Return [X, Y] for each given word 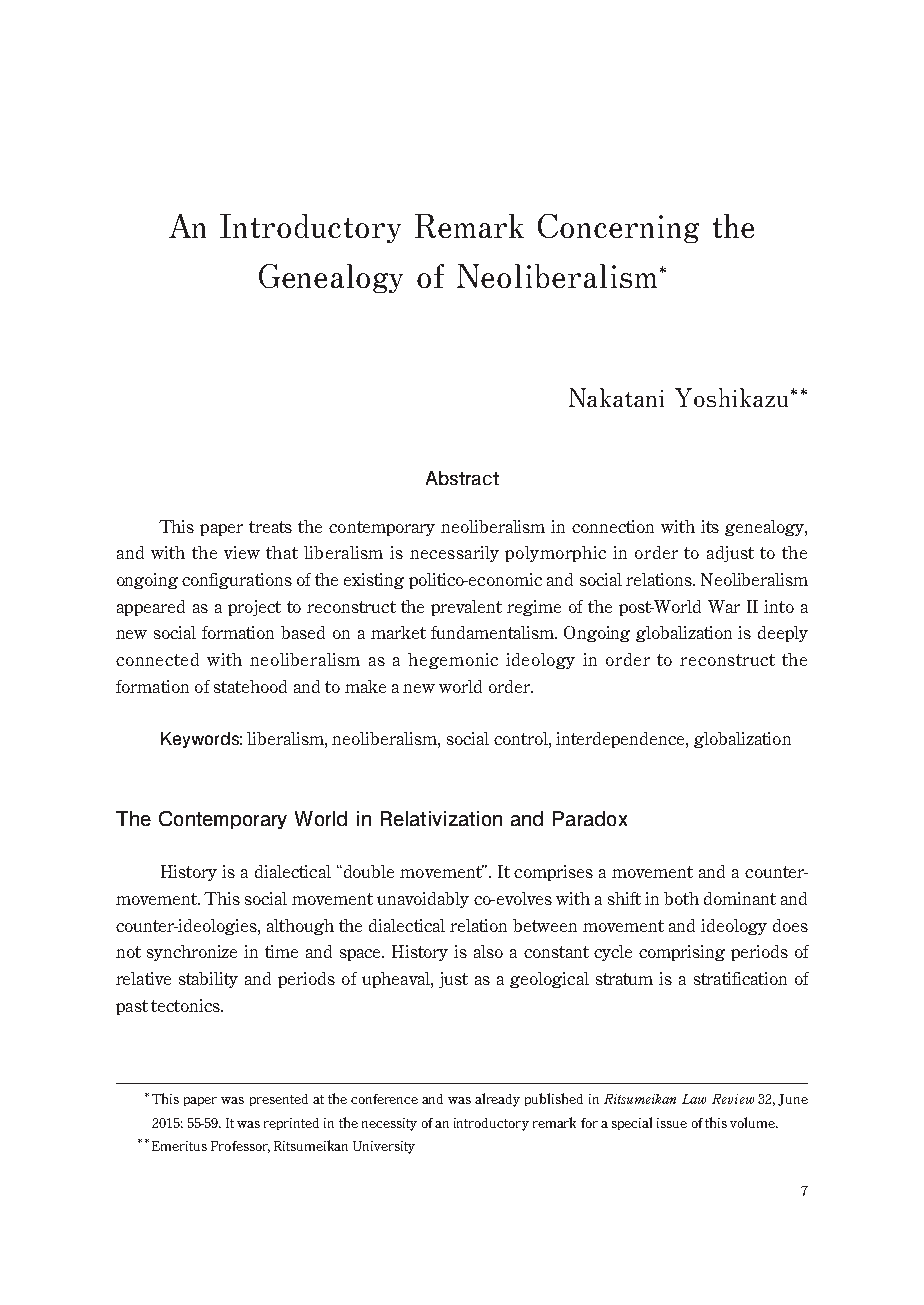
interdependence [621, 740]
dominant [740, 898]
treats [270, 527]
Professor [240, 1147]
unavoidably [423, 900]
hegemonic [453, 661]
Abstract [462, 478]
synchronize [192, 953]
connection [613, 526]
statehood [250, 686]
